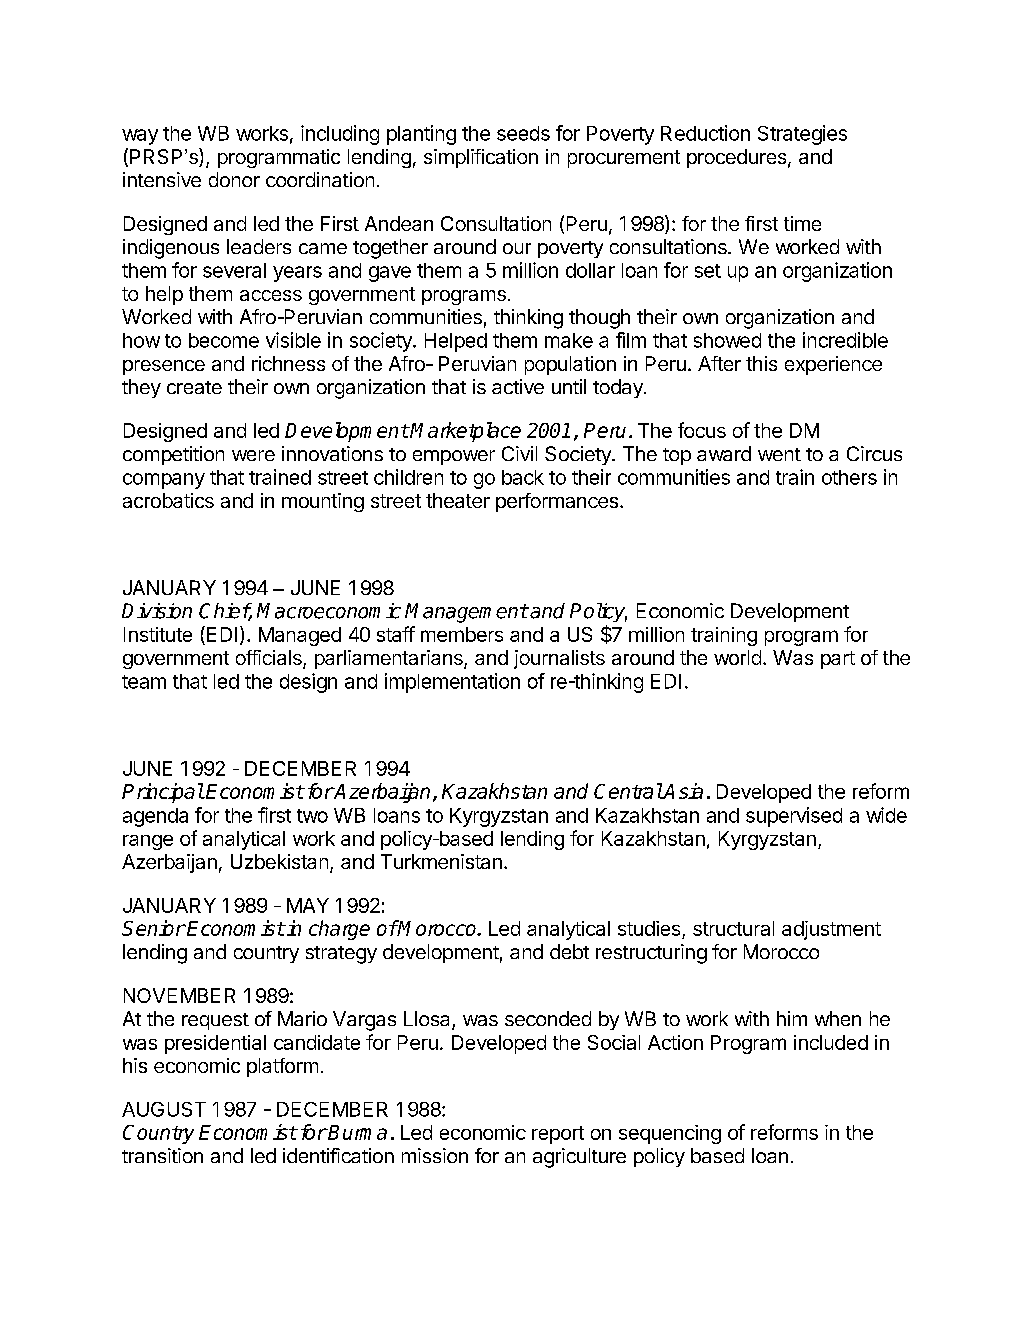 The image size is (1034, 1339). I want to click on AUGUST, so click(164, 1109).
